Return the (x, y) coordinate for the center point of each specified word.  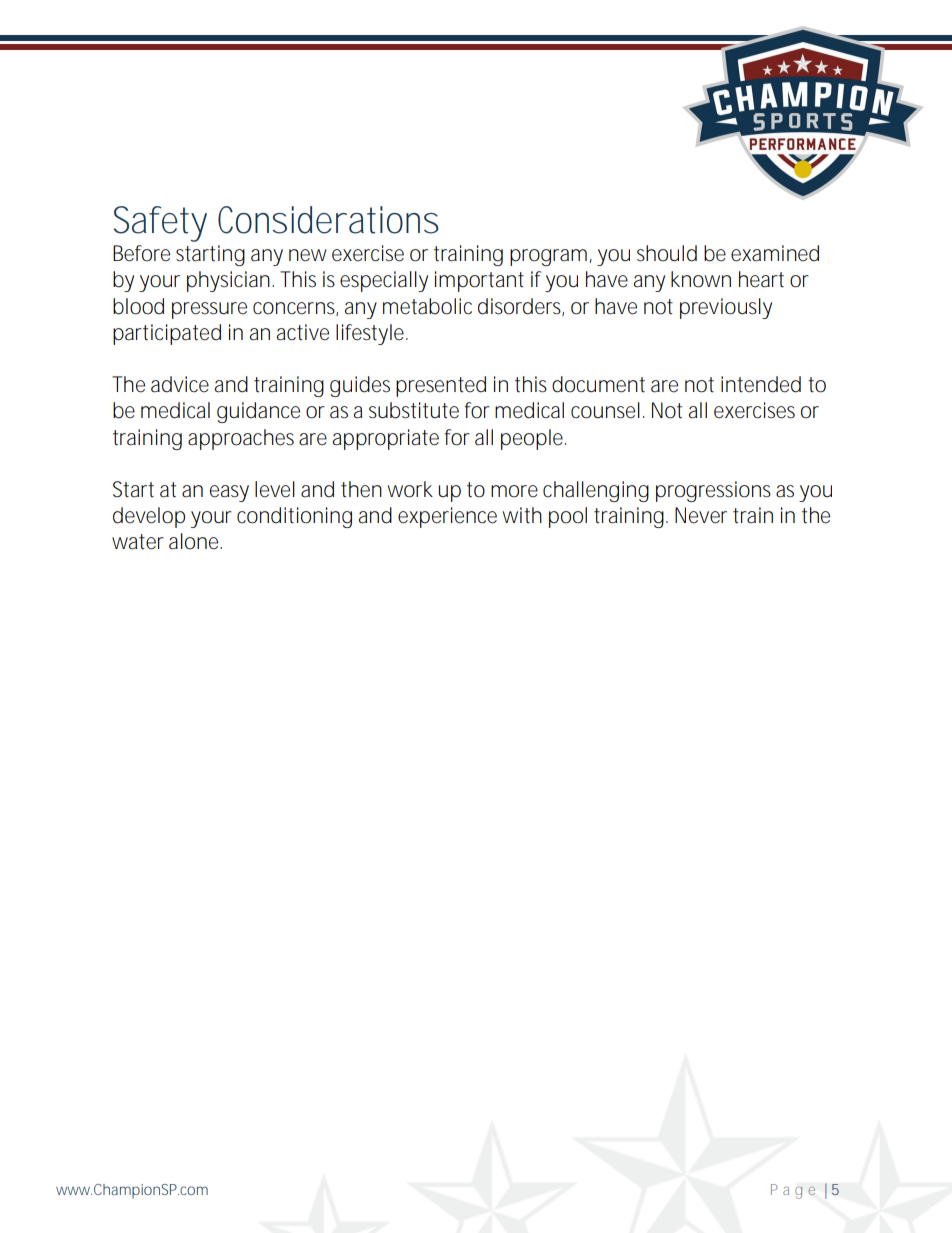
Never (701, 515)
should (667, 253)
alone (195, 541)
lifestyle (371, 334)
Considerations (328, 220)
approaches (241, 439)
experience (447, 517)
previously (726, 308)
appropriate (386, 439)
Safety (160, 224)
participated (167, 334)
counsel (605, 410)
